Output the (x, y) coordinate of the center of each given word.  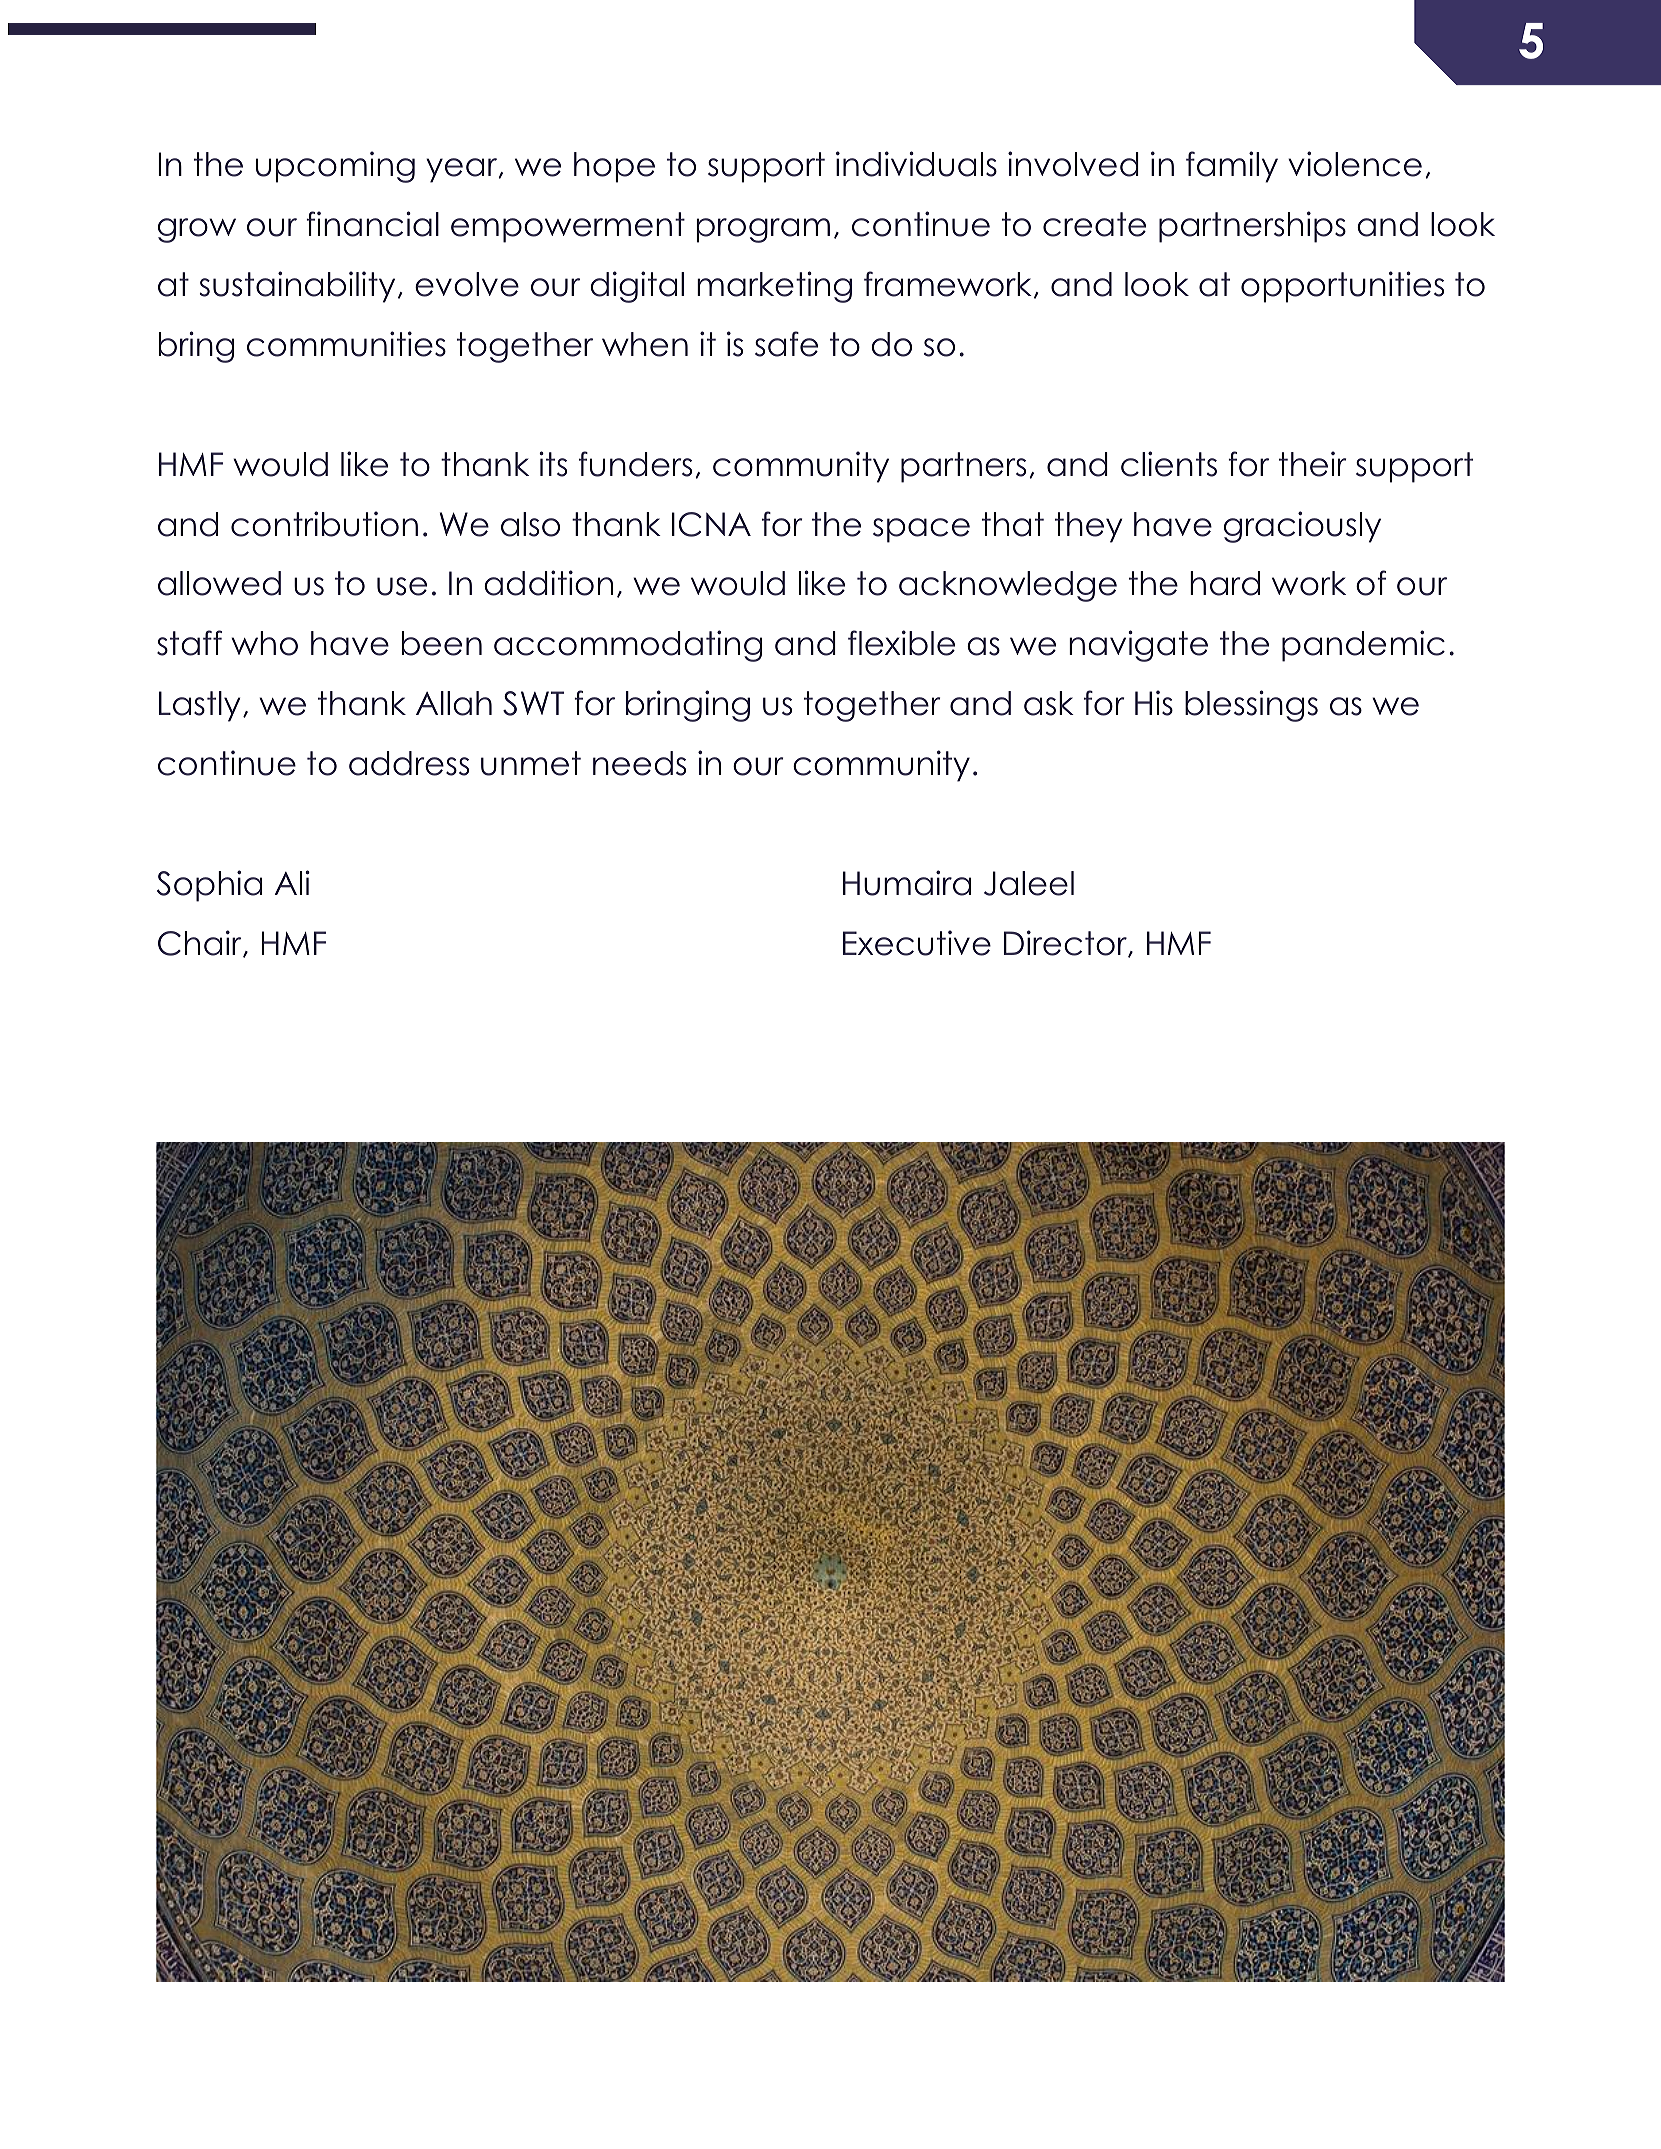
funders (635, 464)
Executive (917, 943)
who (264, 643)
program (763, 230)
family (1232, 167)
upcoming (335, 167)
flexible (901, 643)
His (1154, 703)
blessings (1251, 706)
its (553, 464)
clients (1169, 464)
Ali (292, 882)
